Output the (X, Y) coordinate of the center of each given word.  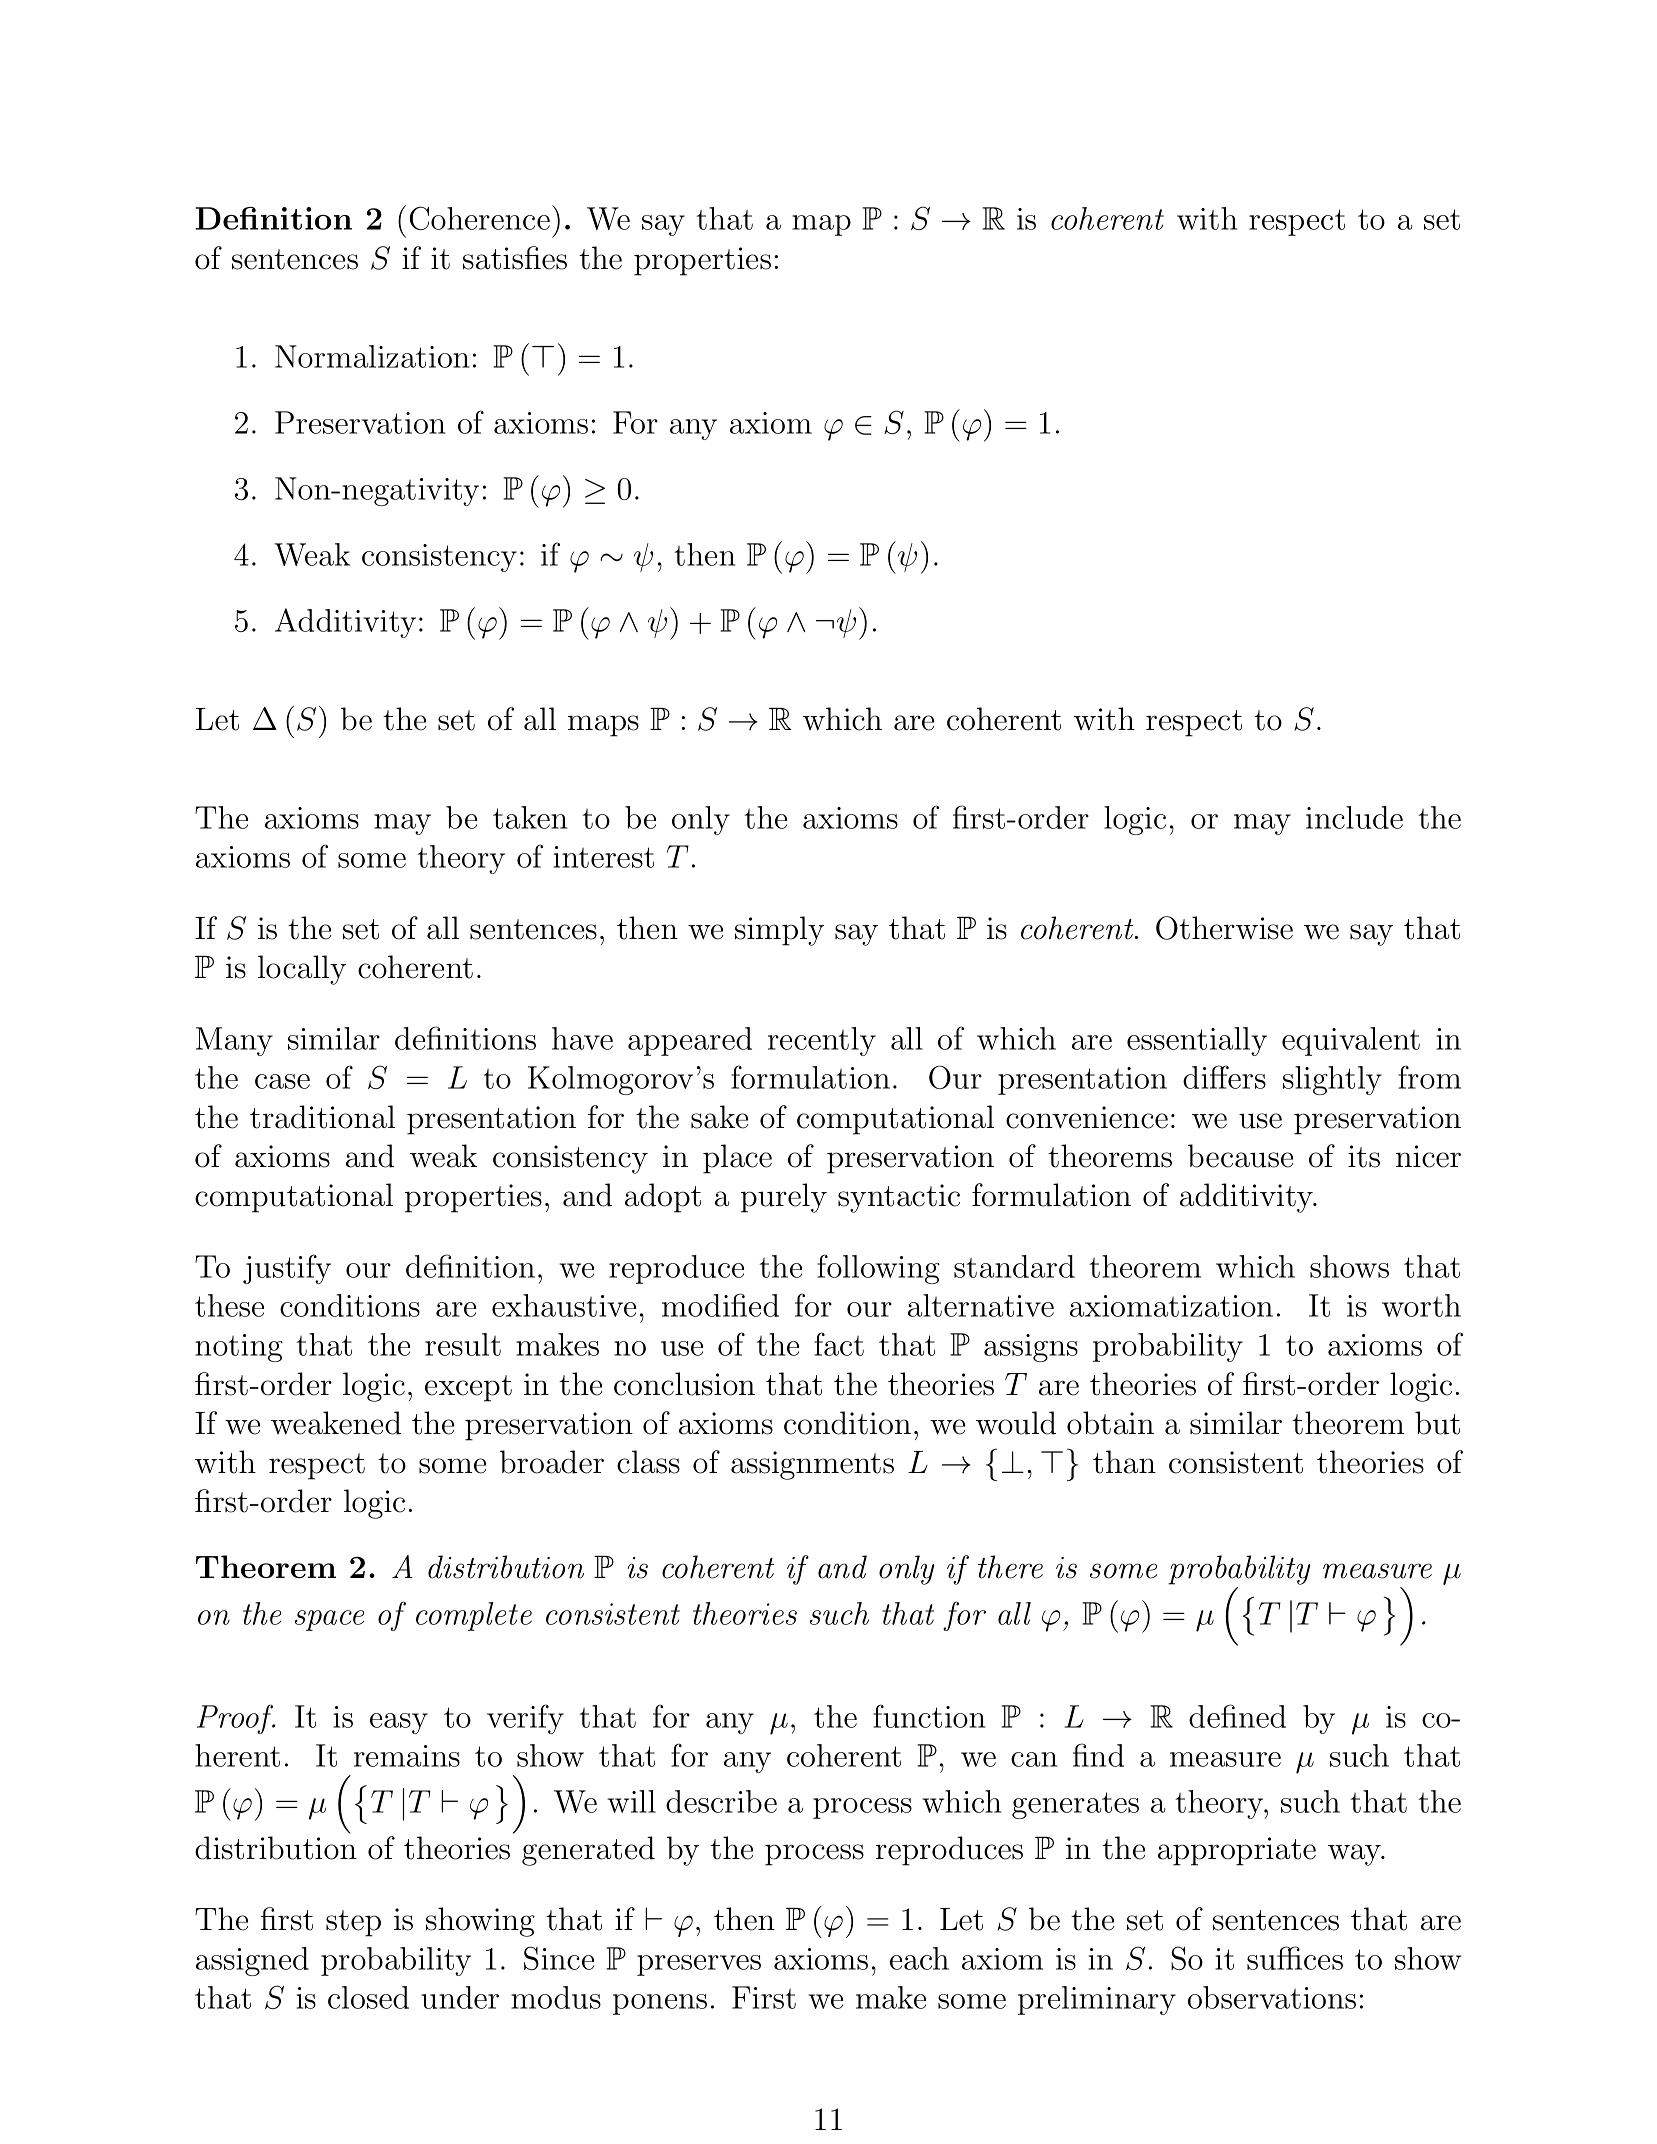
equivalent (1351, 1041)
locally (302, 970)
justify (287, 1269)
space (329, 1620)
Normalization (372, 356)
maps (603, 726)
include (1354, 817)
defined (1237, 1716)
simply (779, 931)
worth (1421, 1305)
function (929, 1716)
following (878, 1269)
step (353, 1923)
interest (603, 857)
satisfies (515, 258)
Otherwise (1224, 928)
